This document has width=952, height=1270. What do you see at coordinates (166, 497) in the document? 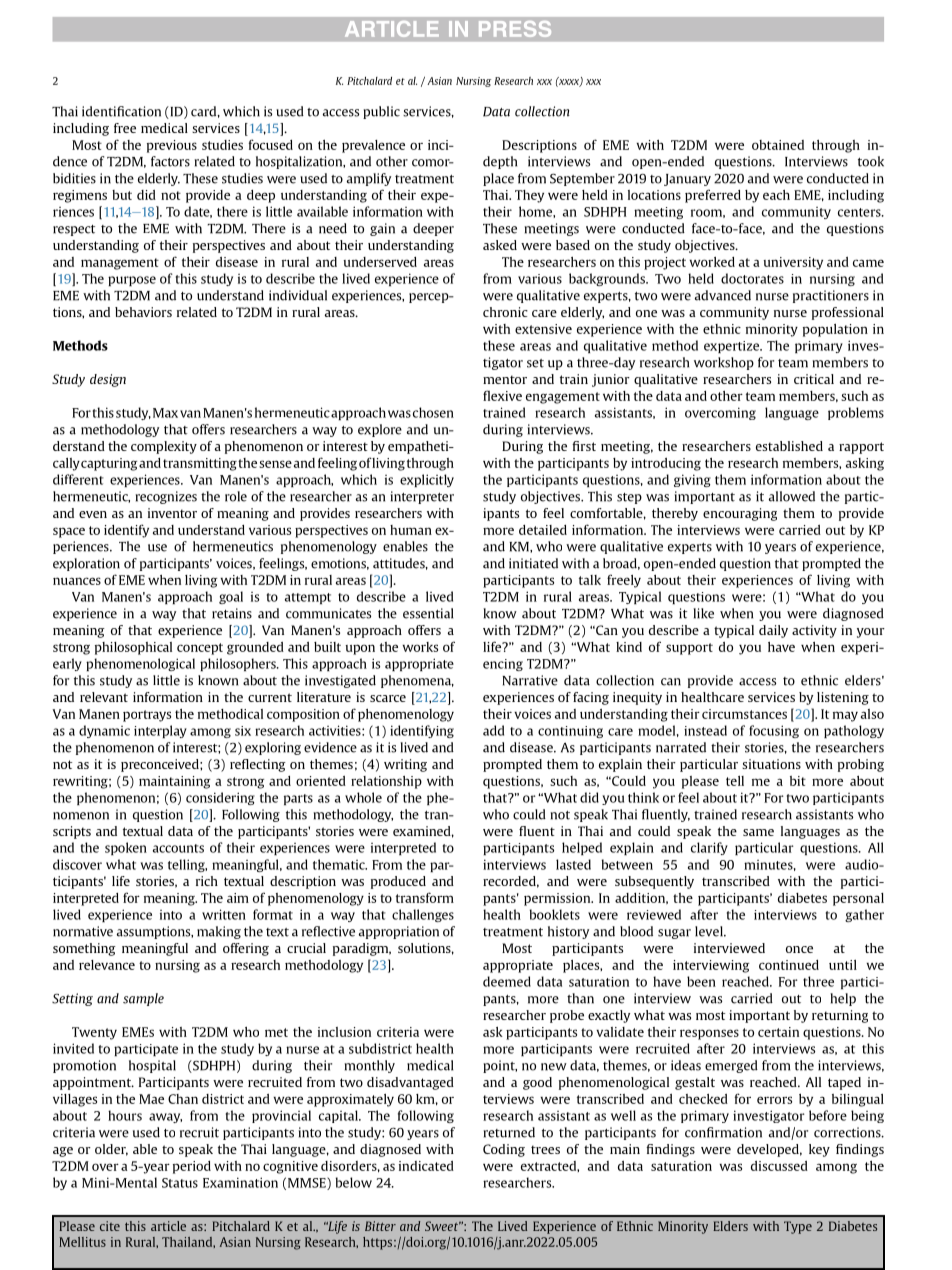
I see `recognizes` at bounding box center [166, 497].
